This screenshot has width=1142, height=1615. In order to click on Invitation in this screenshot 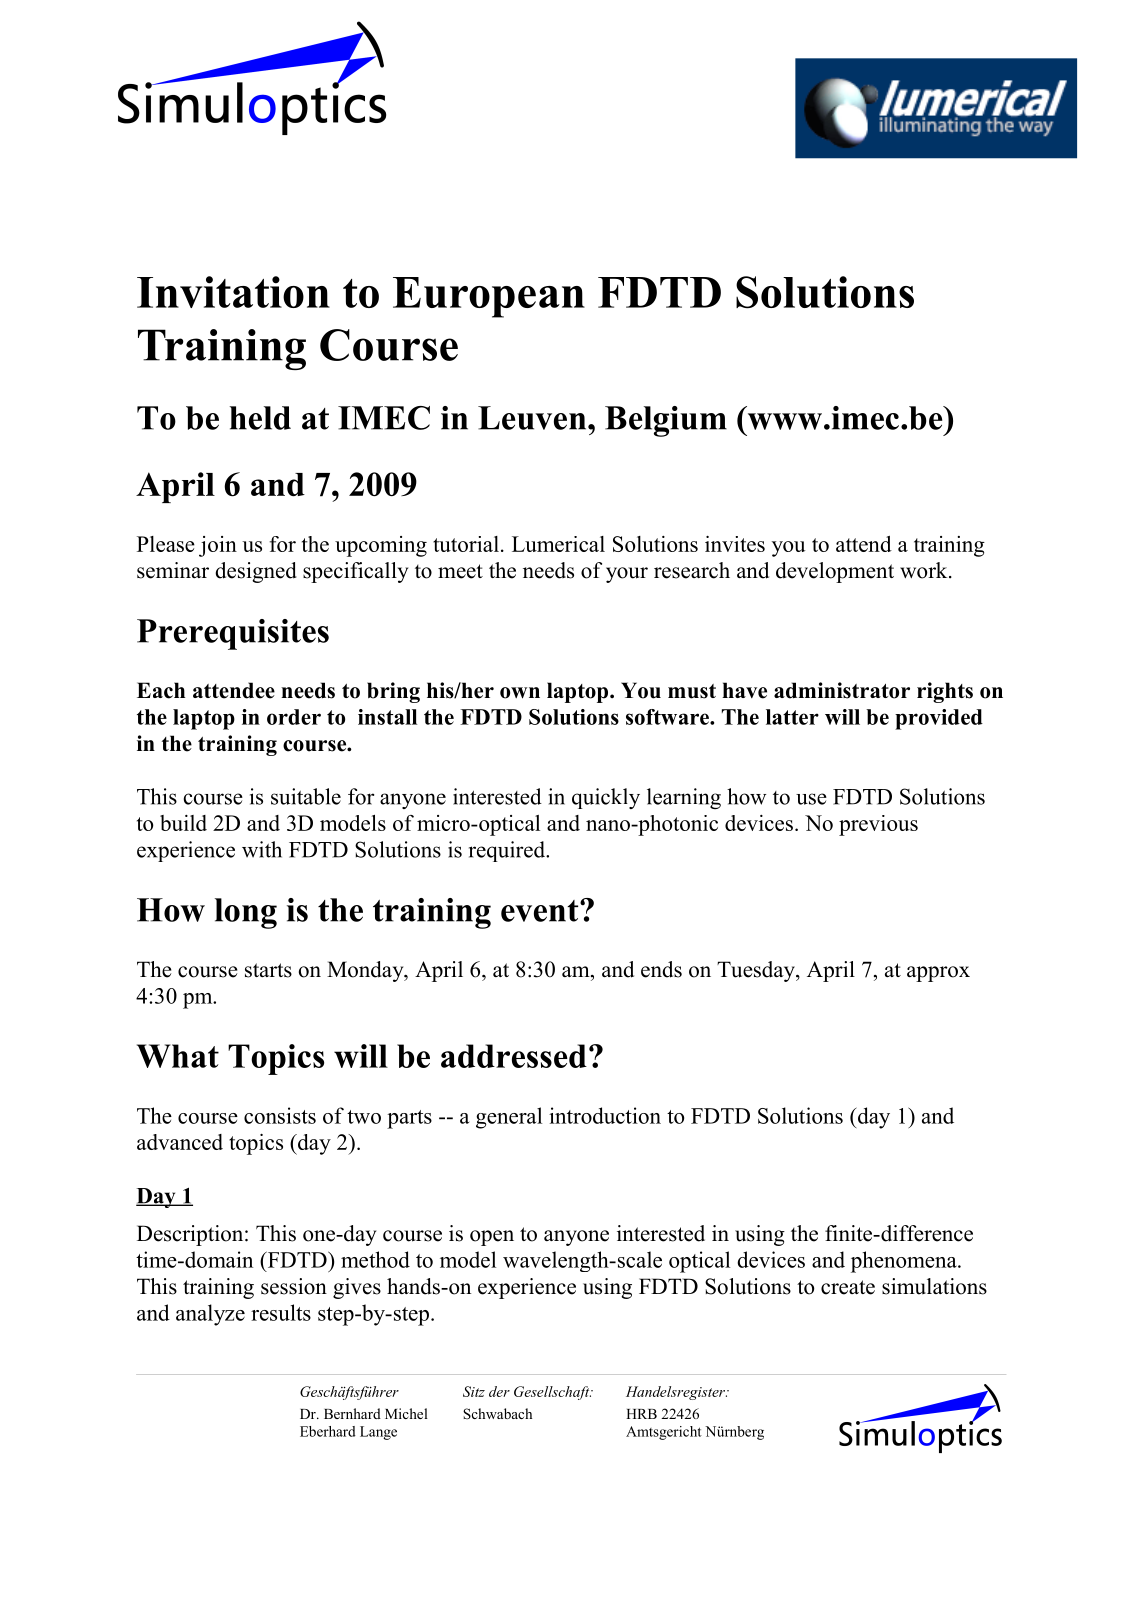, I will do `click(233, 292)`.
